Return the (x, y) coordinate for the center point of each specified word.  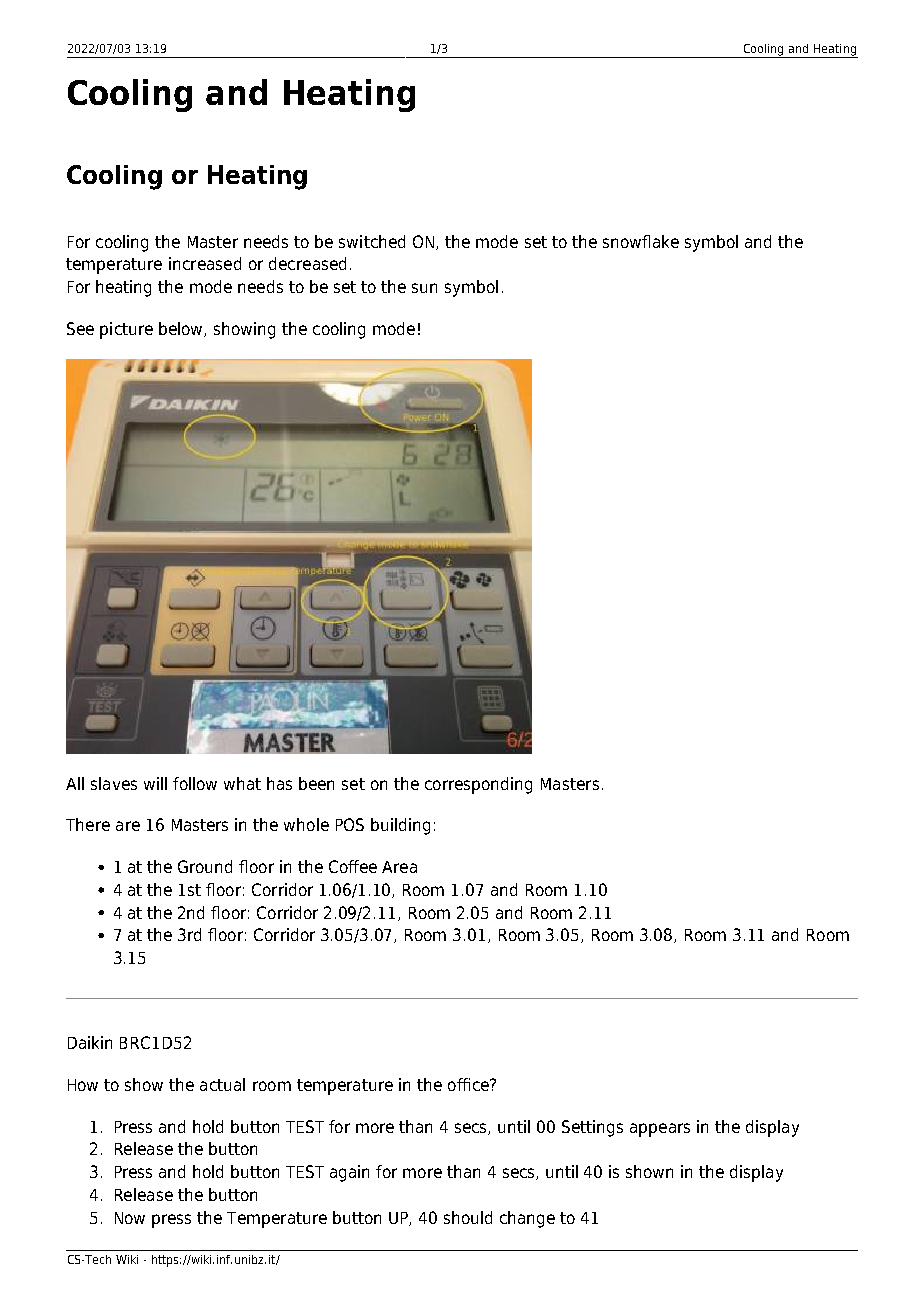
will (155, 783)
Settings (592, 1128)
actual (222, 1084)
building (400, 826)
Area (399, 867)
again (349, 1173)
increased (205, 263)
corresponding (478, 785)
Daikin (90, 1042)
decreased (307, 263)
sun (424, 288)
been (316, 783)
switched (372, 241)
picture (126, 330)
